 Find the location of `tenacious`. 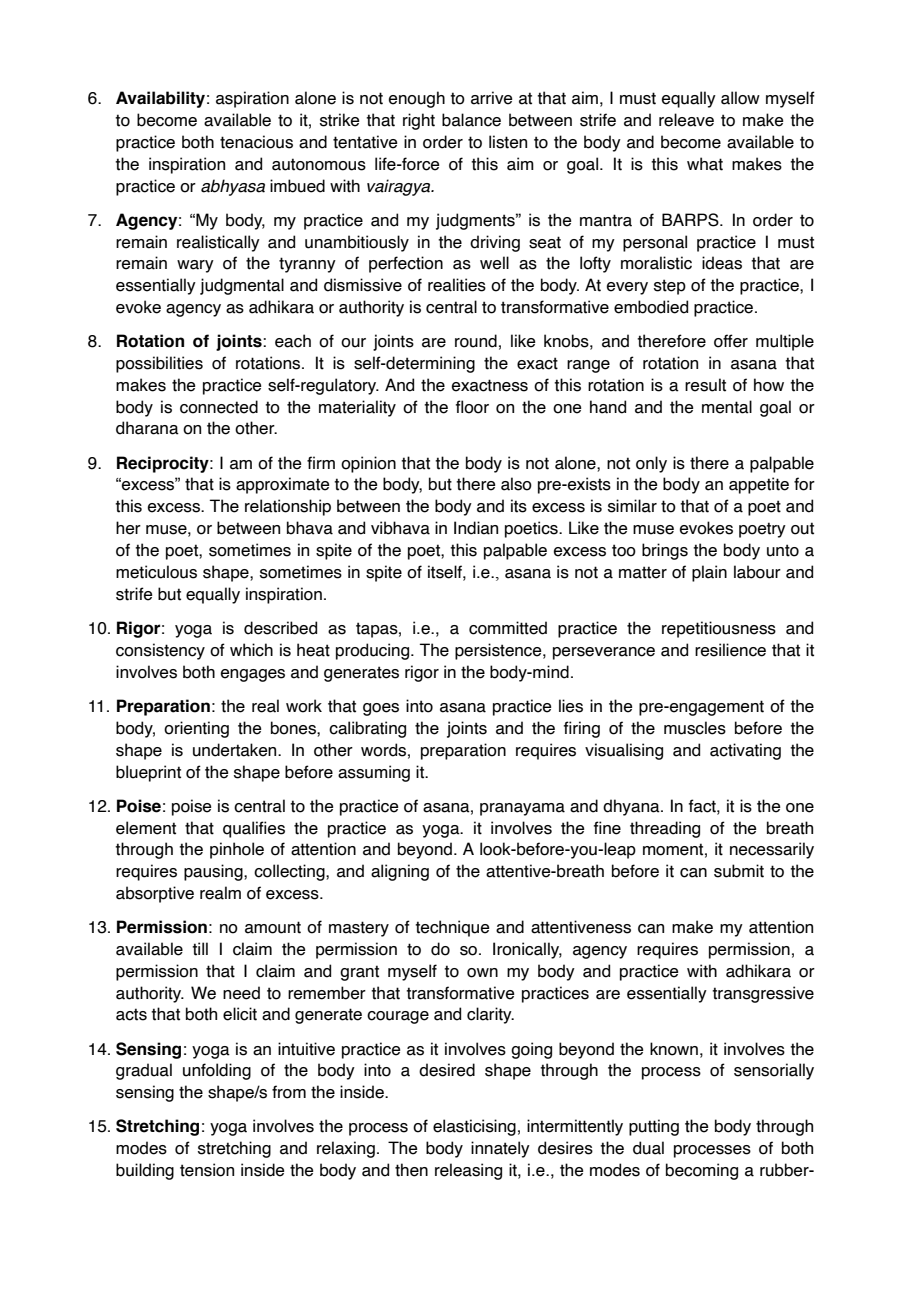

tenacious is located at coordinates (256, 142).
